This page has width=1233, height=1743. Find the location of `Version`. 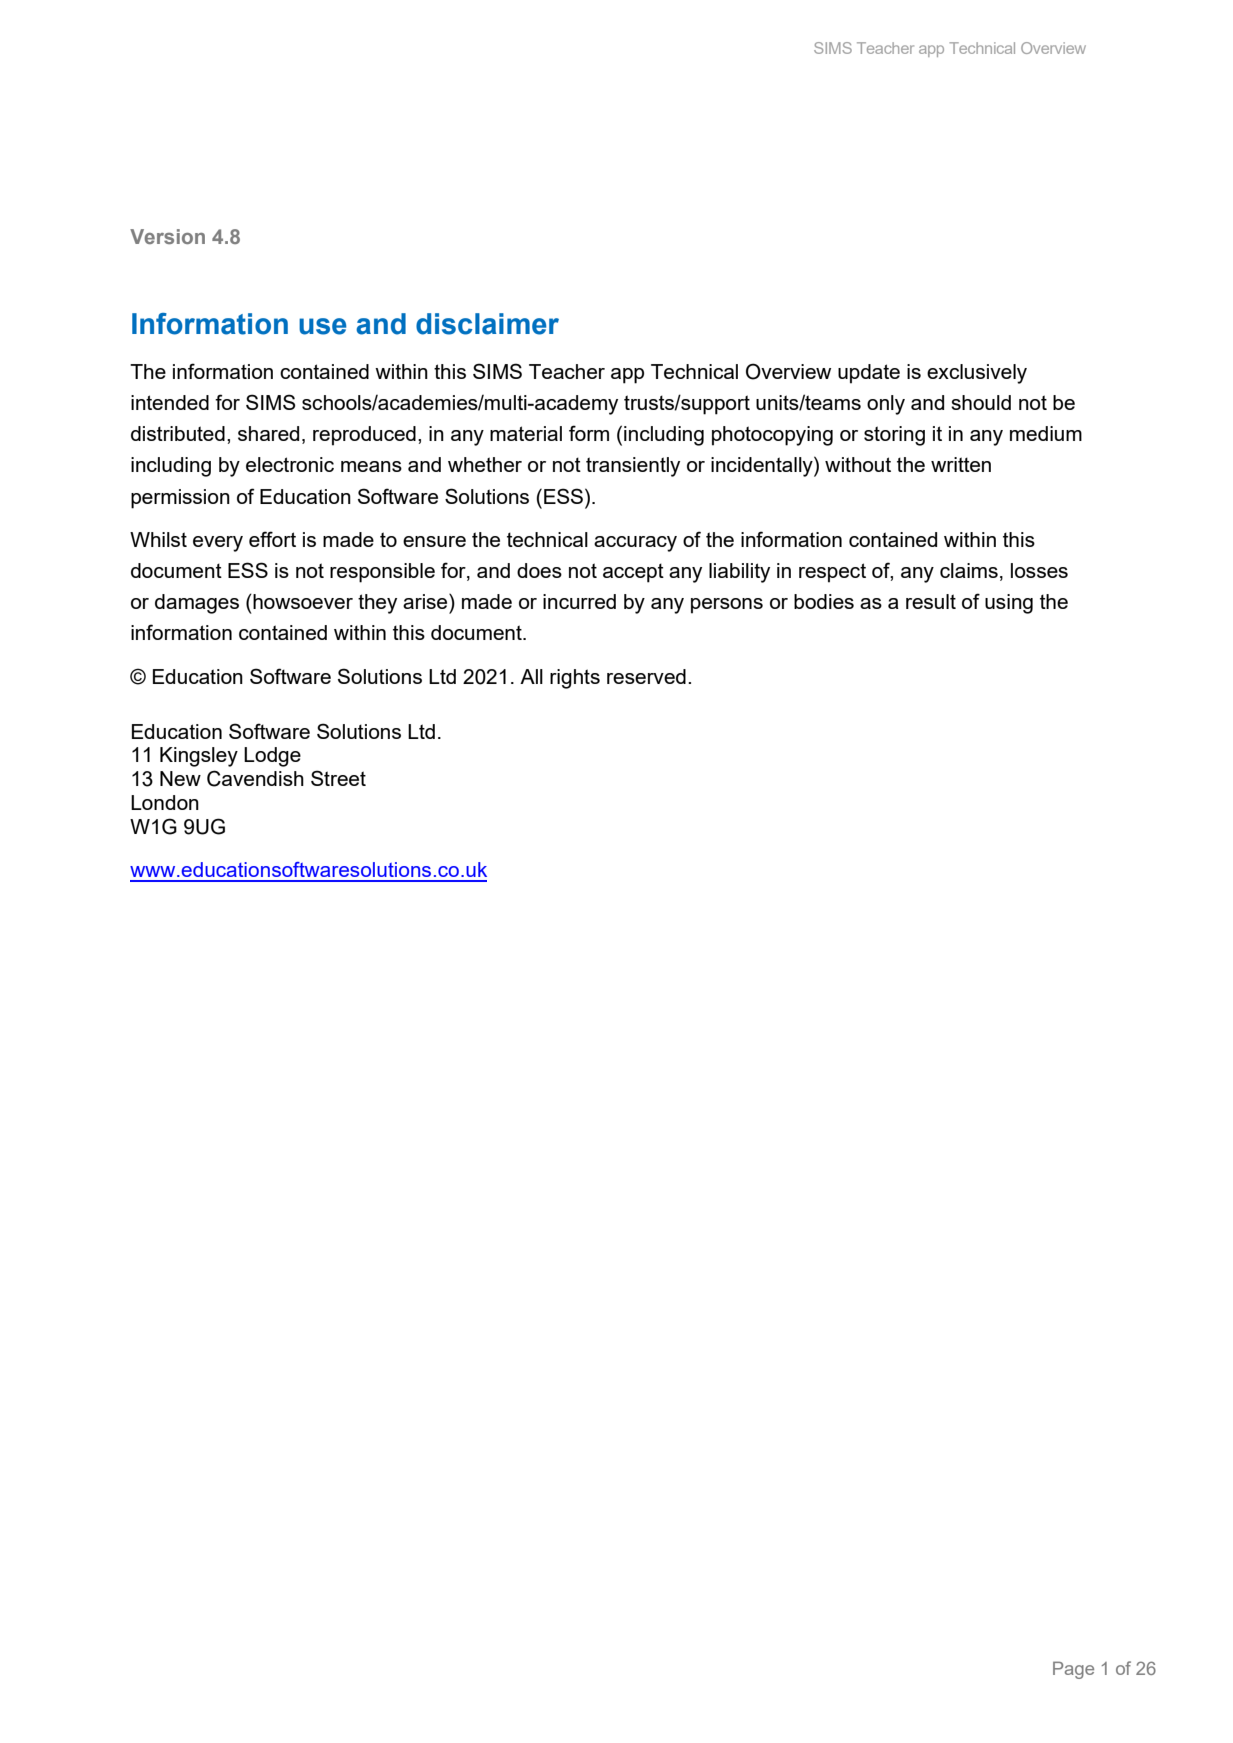

Version is located at coordinates (167, 236).
